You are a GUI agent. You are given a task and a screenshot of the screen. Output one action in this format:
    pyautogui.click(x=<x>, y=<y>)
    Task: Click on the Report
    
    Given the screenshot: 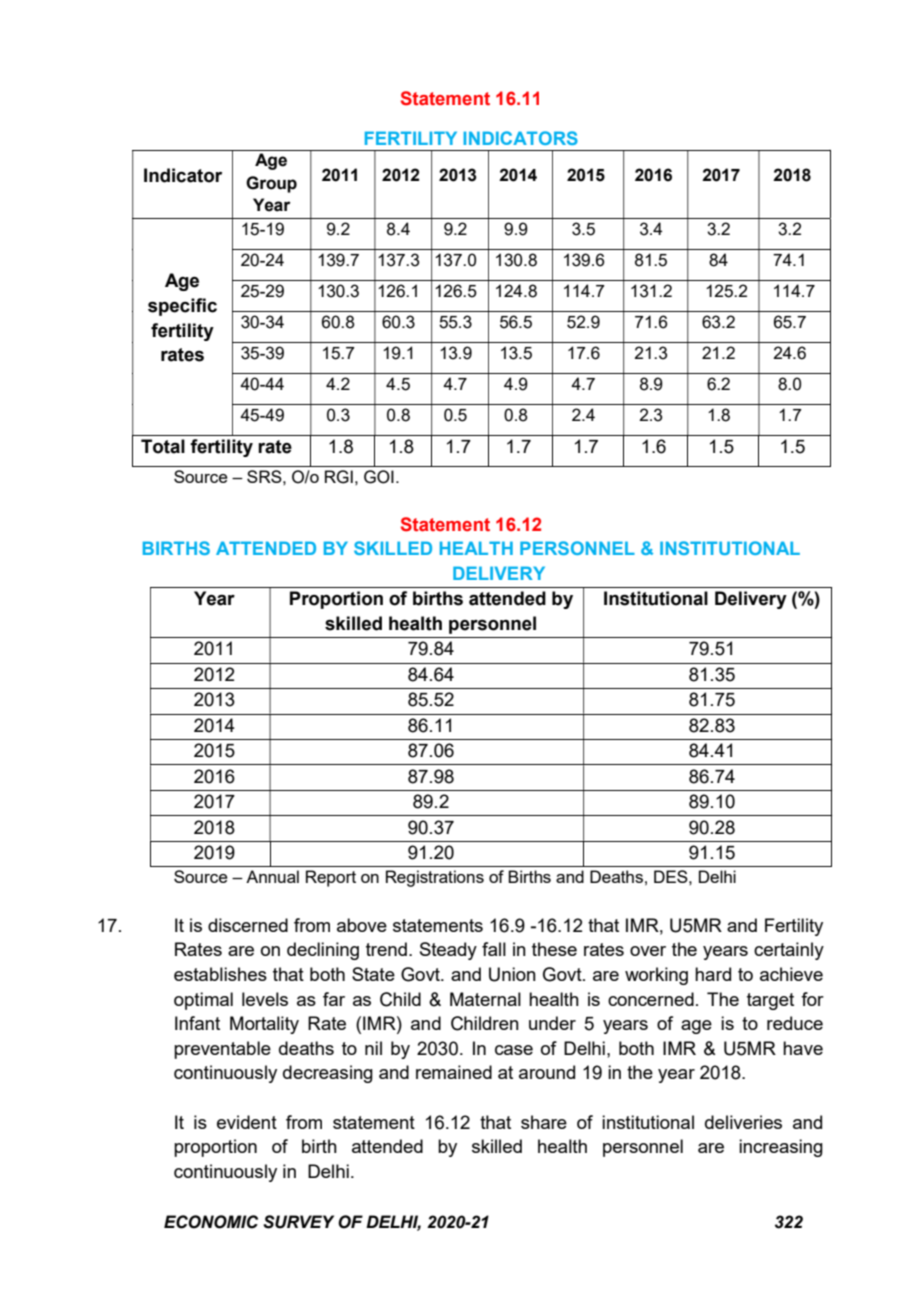 What is the action you would take?
    pyautogui.click(x=331, y=878)
